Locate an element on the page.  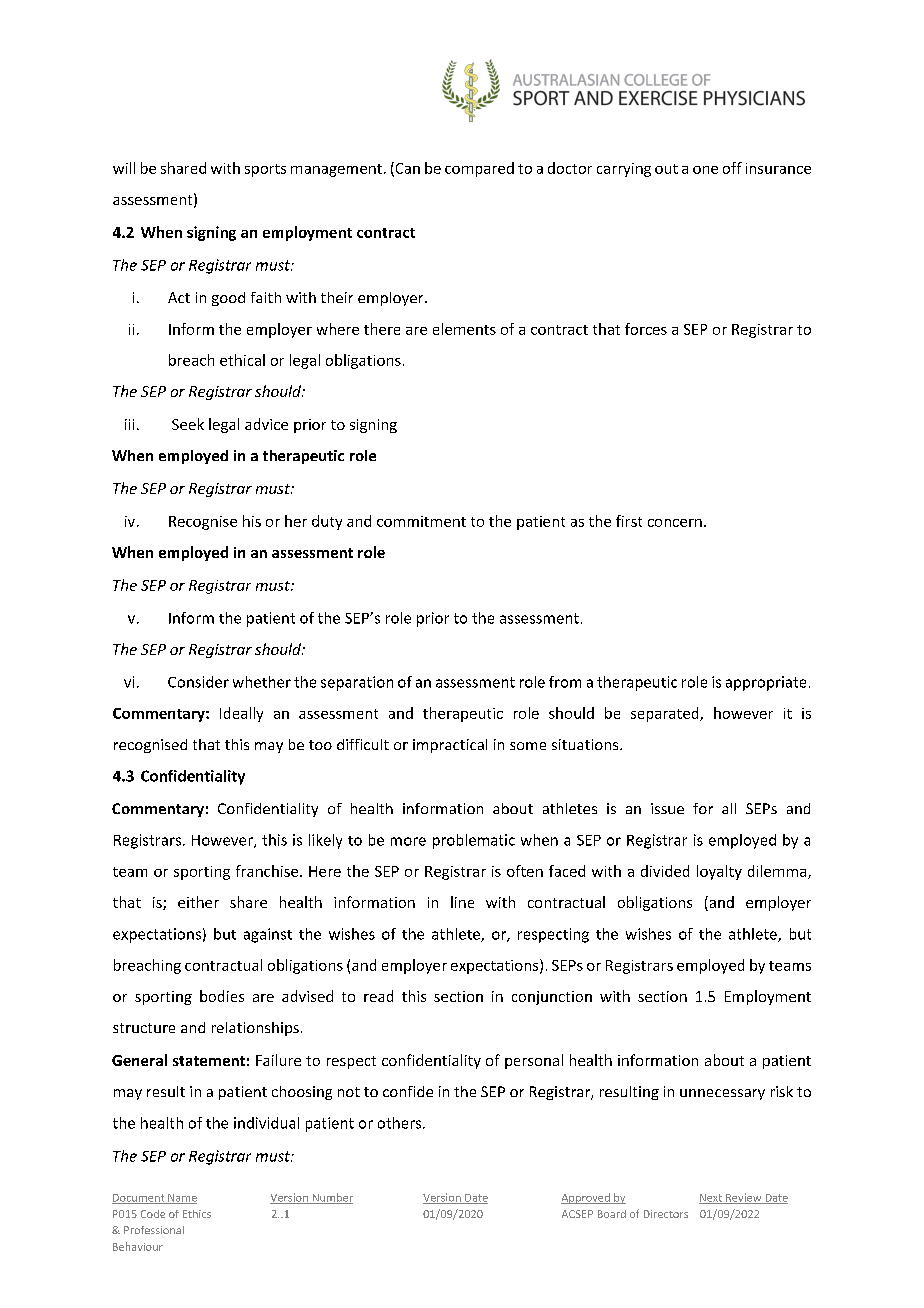
compared is located at coordinates (479, 169).
